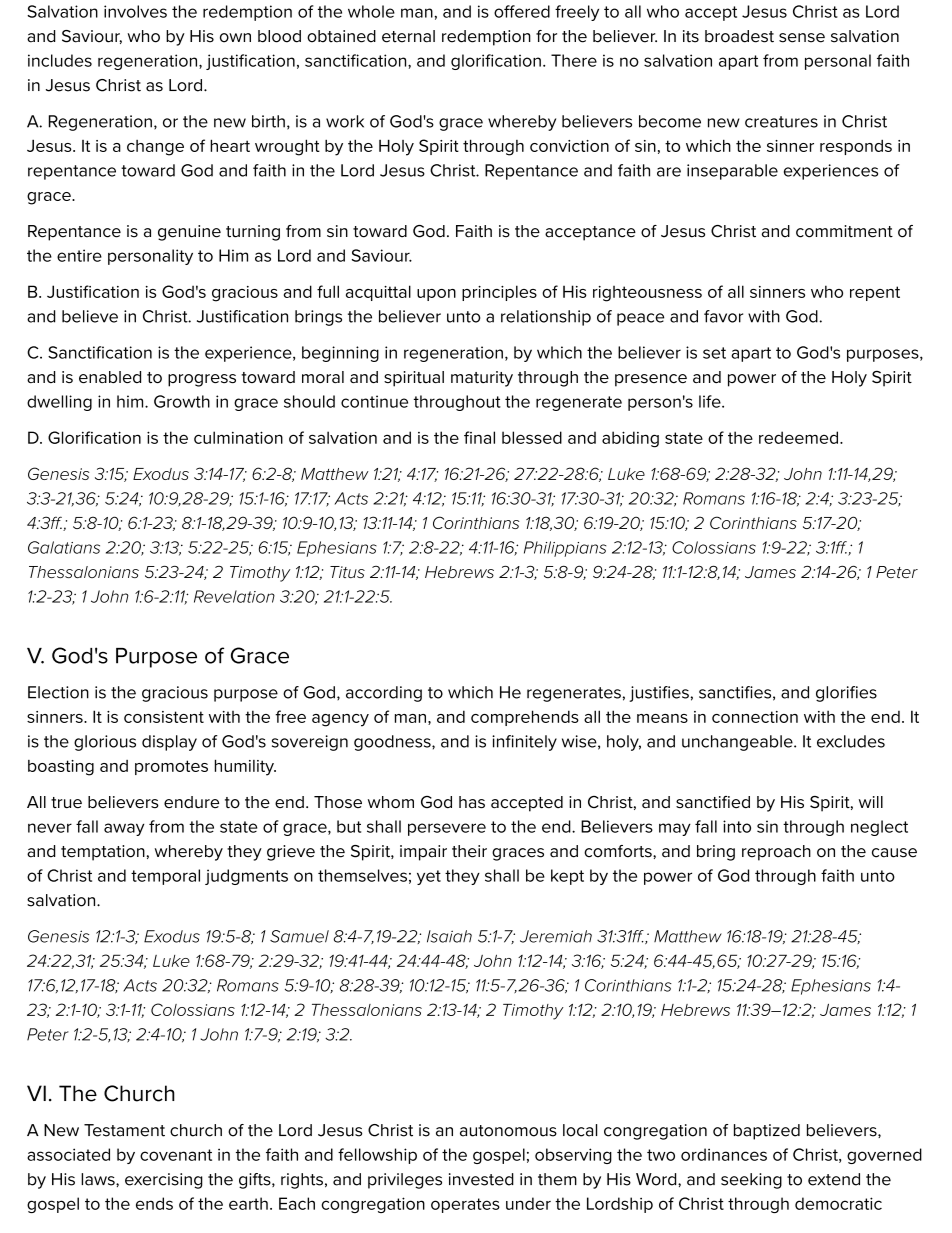  Describe the element at coordinates (737, 826) in the image. I see `into` at that location.
